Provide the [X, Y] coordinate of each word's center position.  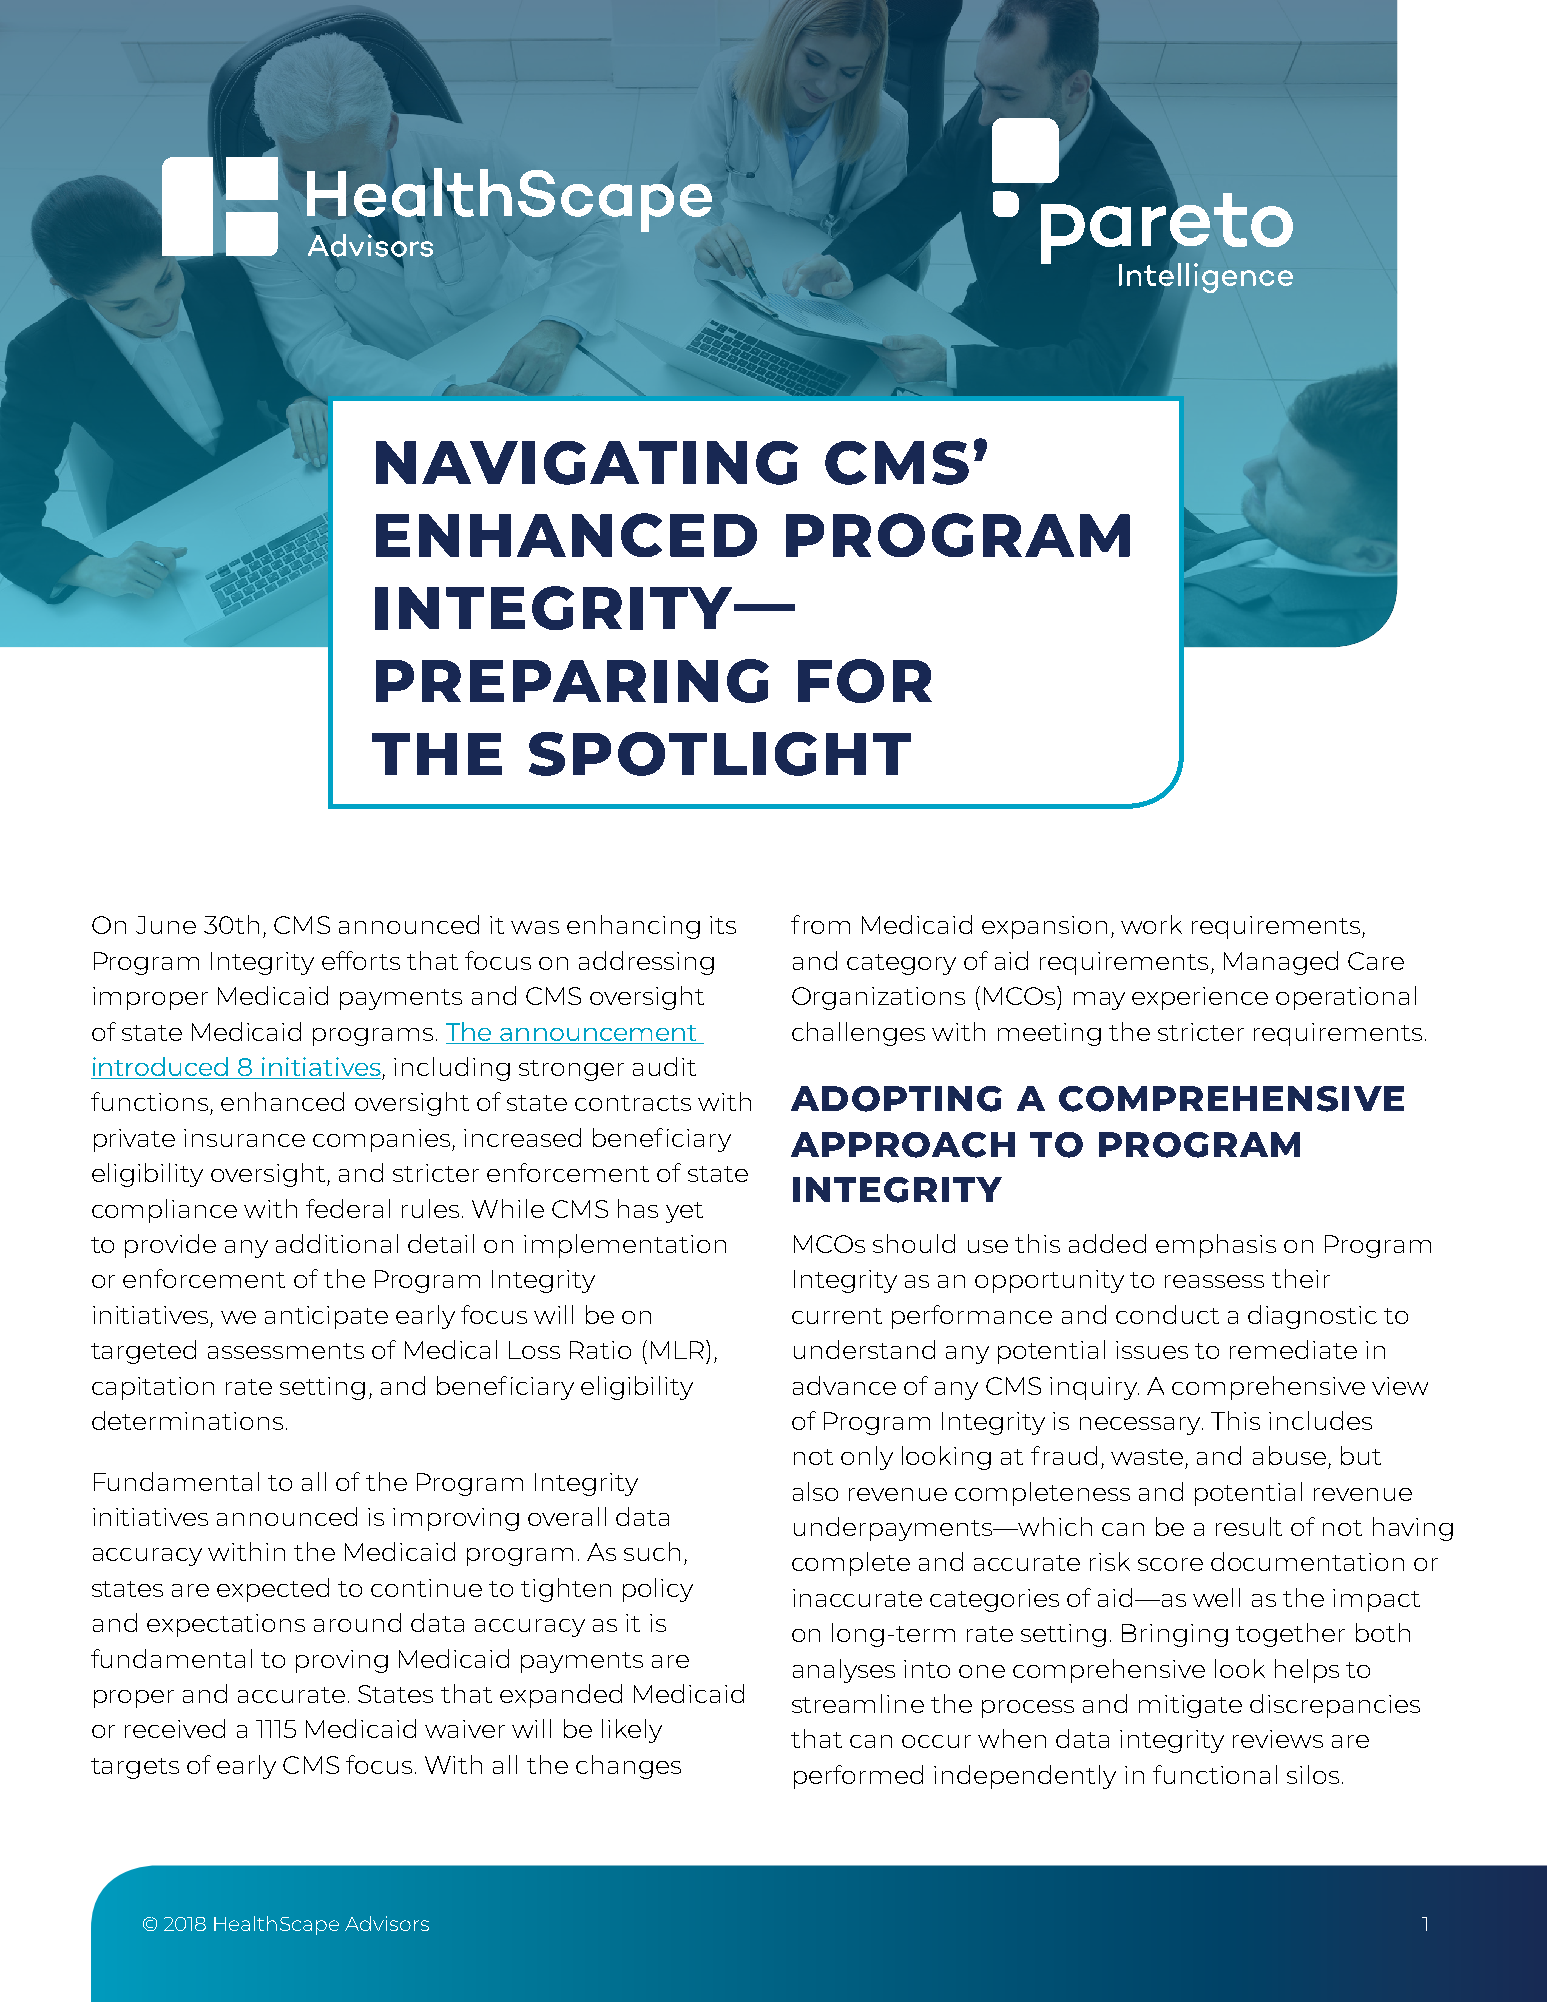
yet [684, 1212]
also [815, 1491]
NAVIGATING [587, 463]
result [1249, 1526]
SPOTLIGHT [720, 754]
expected [273, 1590]
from [820, 924]
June [166, 925]
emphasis [1216, 1246]
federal [348, 1208]
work [1151, 924]
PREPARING [572, 681]
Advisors [387, 1923]
